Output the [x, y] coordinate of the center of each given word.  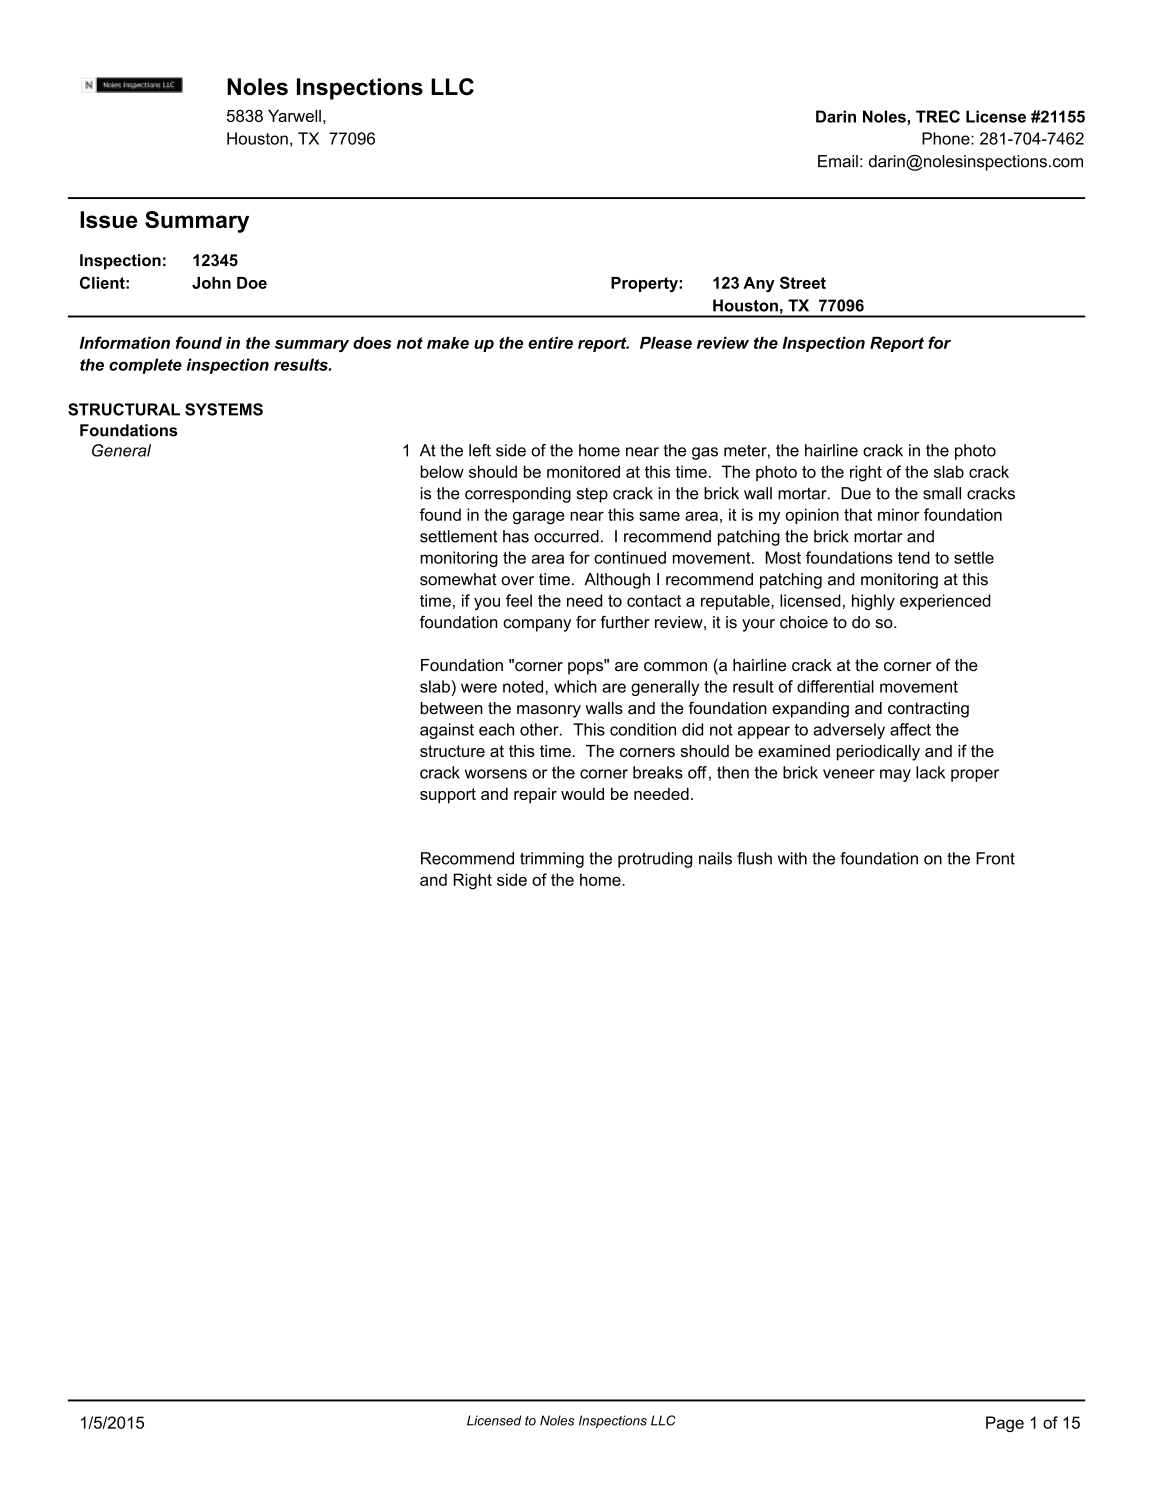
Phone [947, 138]
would [582, 793]
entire [550, 343]
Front [995, 858]
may [895, 775]
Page [1005, 1424]
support [448, 796]
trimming [552, 860]
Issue [108, 219]
